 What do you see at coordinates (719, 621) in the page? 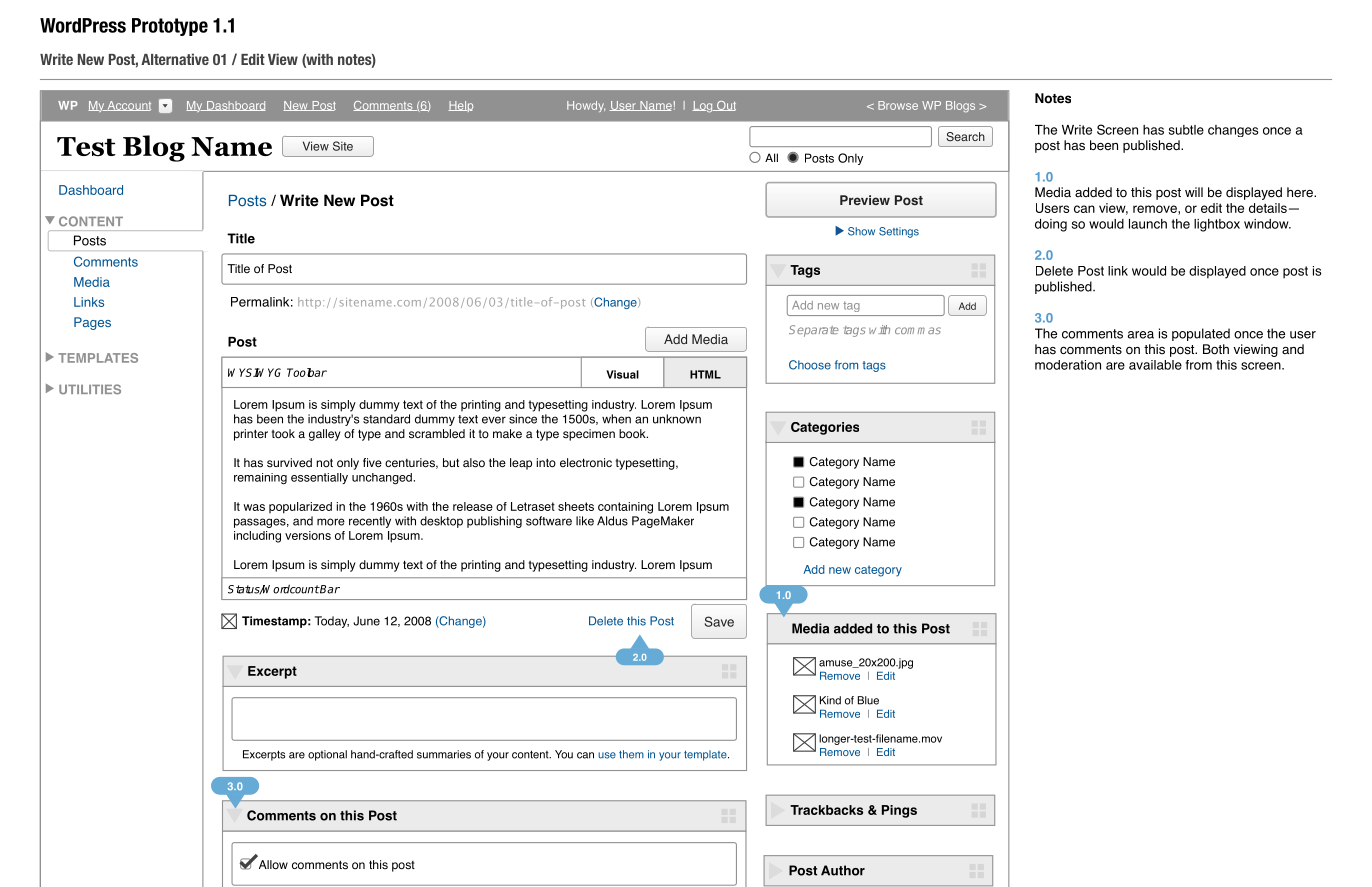
I see `Save` at bounding box center [719, 621].
